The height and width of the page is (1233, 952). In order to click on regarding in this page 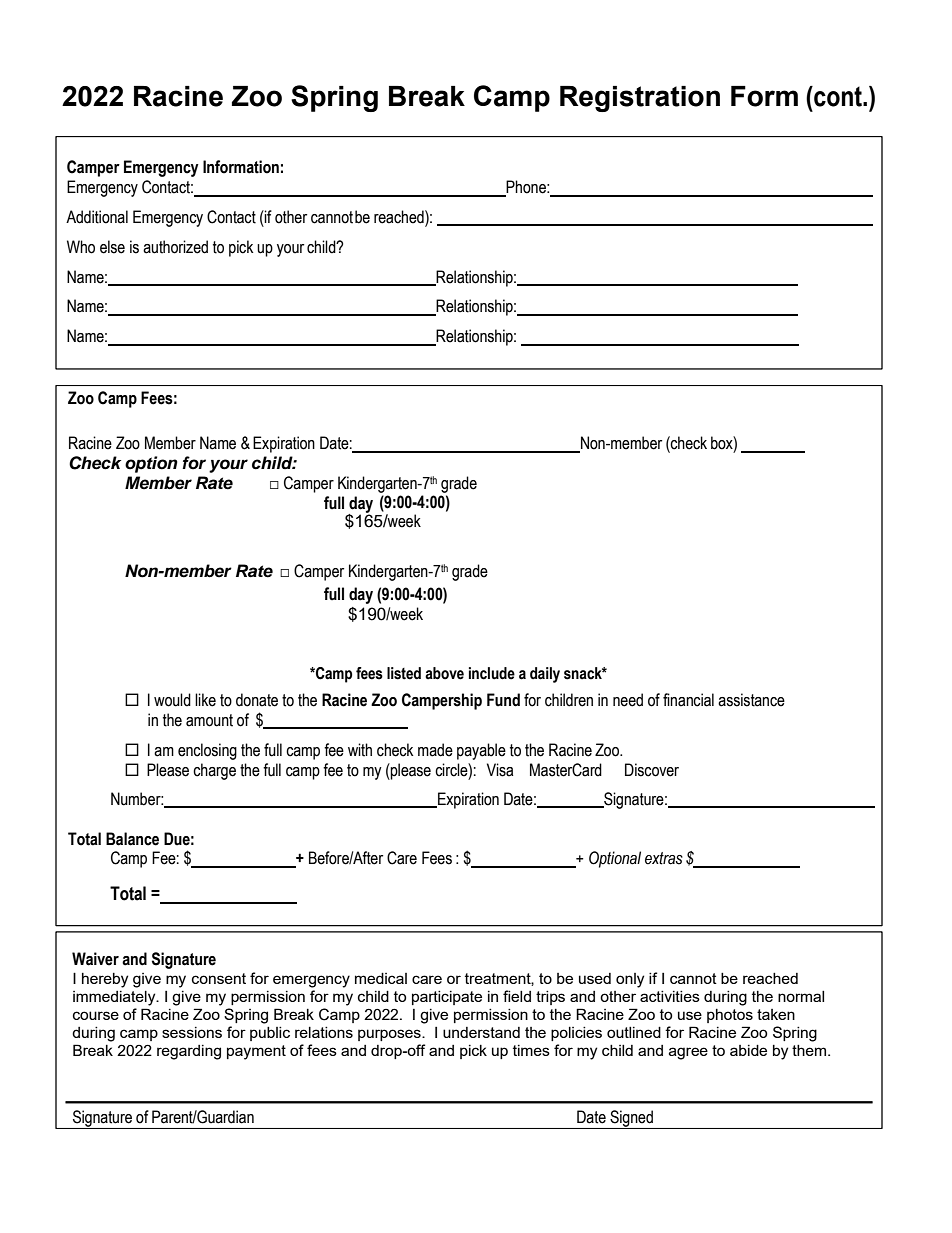, I will do `click(189, 1052)`.
